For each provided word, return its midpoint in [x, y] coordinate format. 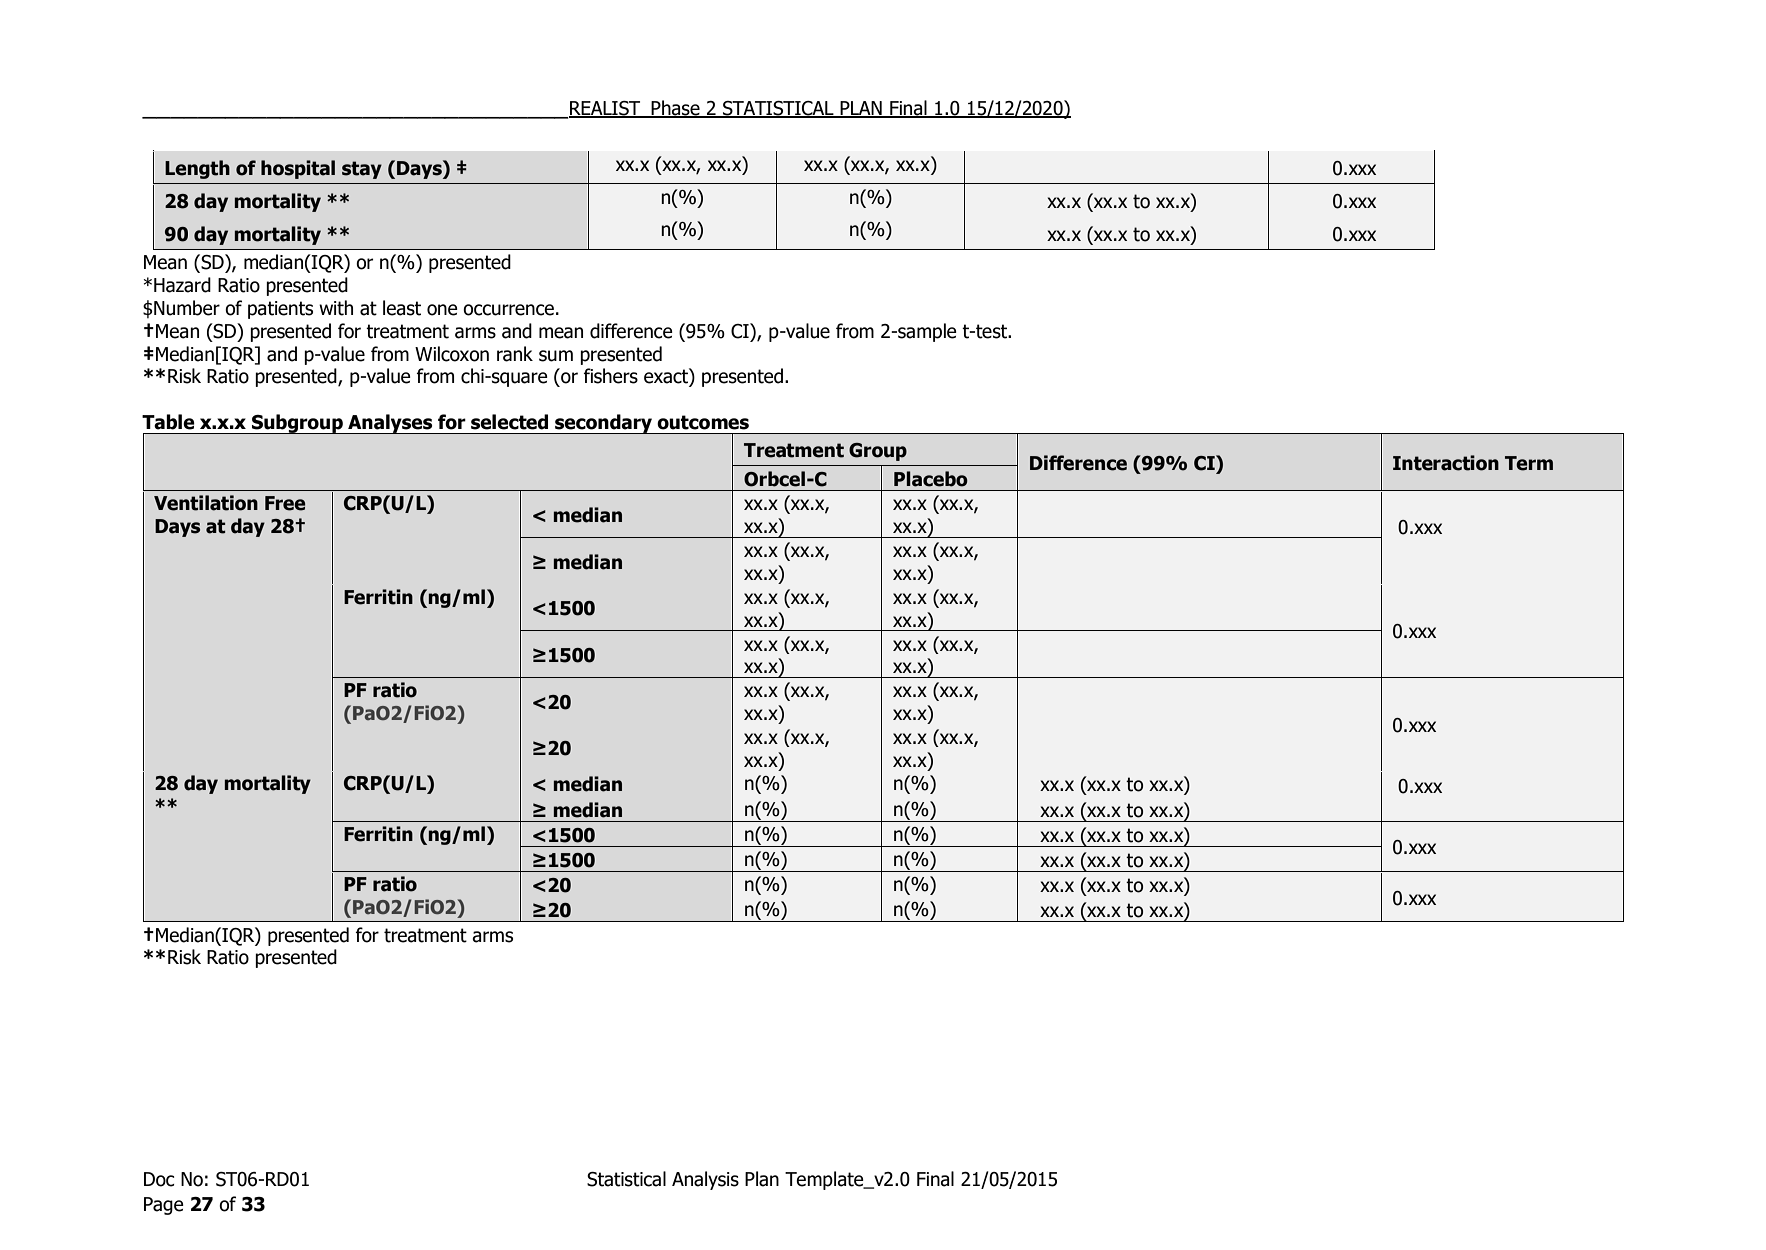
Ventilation [206, 503]
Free [285, 503]
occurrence [508, 310]
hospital [298, 169]
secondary [603, 424]
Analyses [390, 424]
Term [1529, 463]
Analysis [705, 1180]
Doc [159, 1179]
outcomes [703, 422]
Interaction [1446, 463]
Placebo [931, 479]
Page [164, 1206]
